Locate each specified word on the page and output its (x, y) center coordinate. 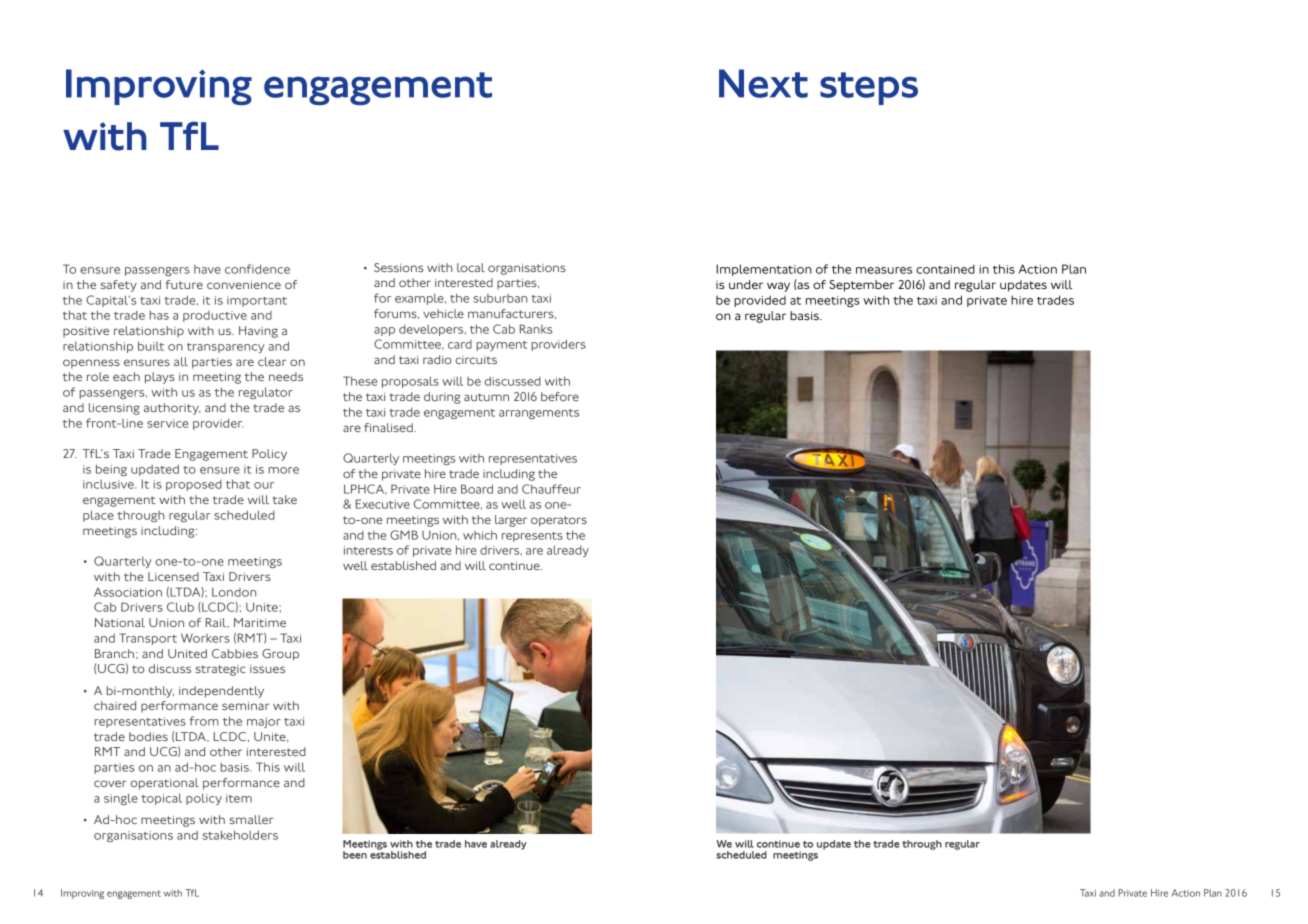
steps (869, 88)
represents (532, 537)
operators (559, 521)
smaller (252, 819)
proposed (194, 485)
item (239, 798)
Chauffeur (551, 489)
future (184, 284)
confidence (257, 269)
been (355, 855)
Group (280, 655)
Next (763, 83)
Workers (205, 638)
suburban (500, 298)
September (861, 286)
